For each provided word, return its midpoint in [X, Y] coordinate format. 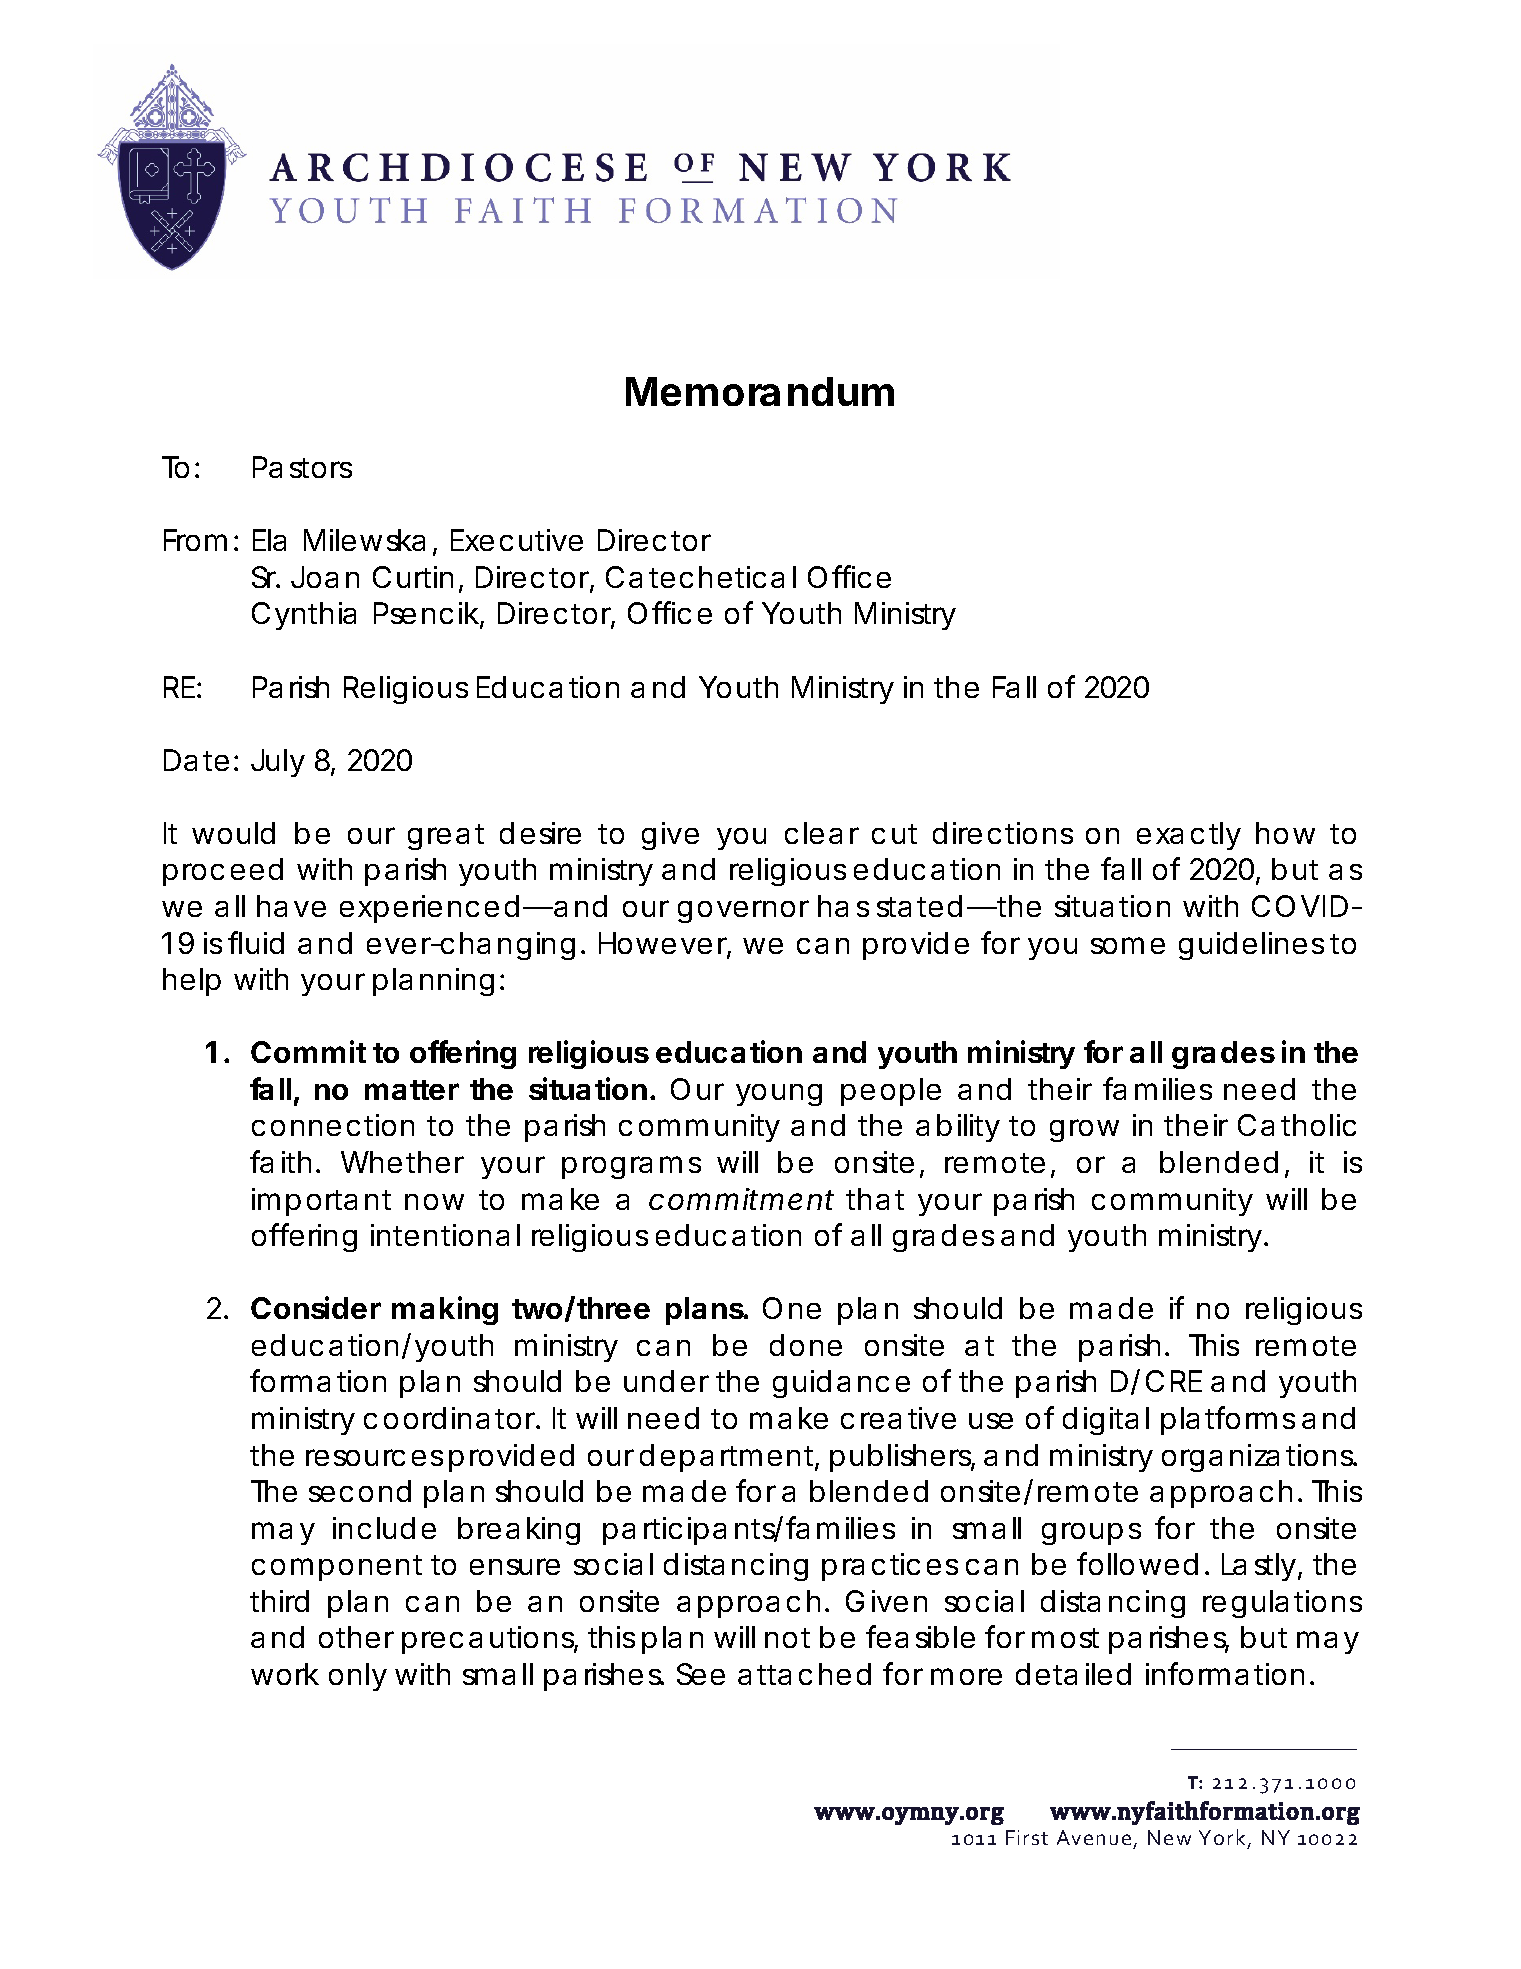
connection [333, 1125]
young [779, 1095]
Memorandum [760, 391]
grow [1084, 1130]
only [358, 1677]
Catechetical [701, 577]
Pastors [302, 467]
